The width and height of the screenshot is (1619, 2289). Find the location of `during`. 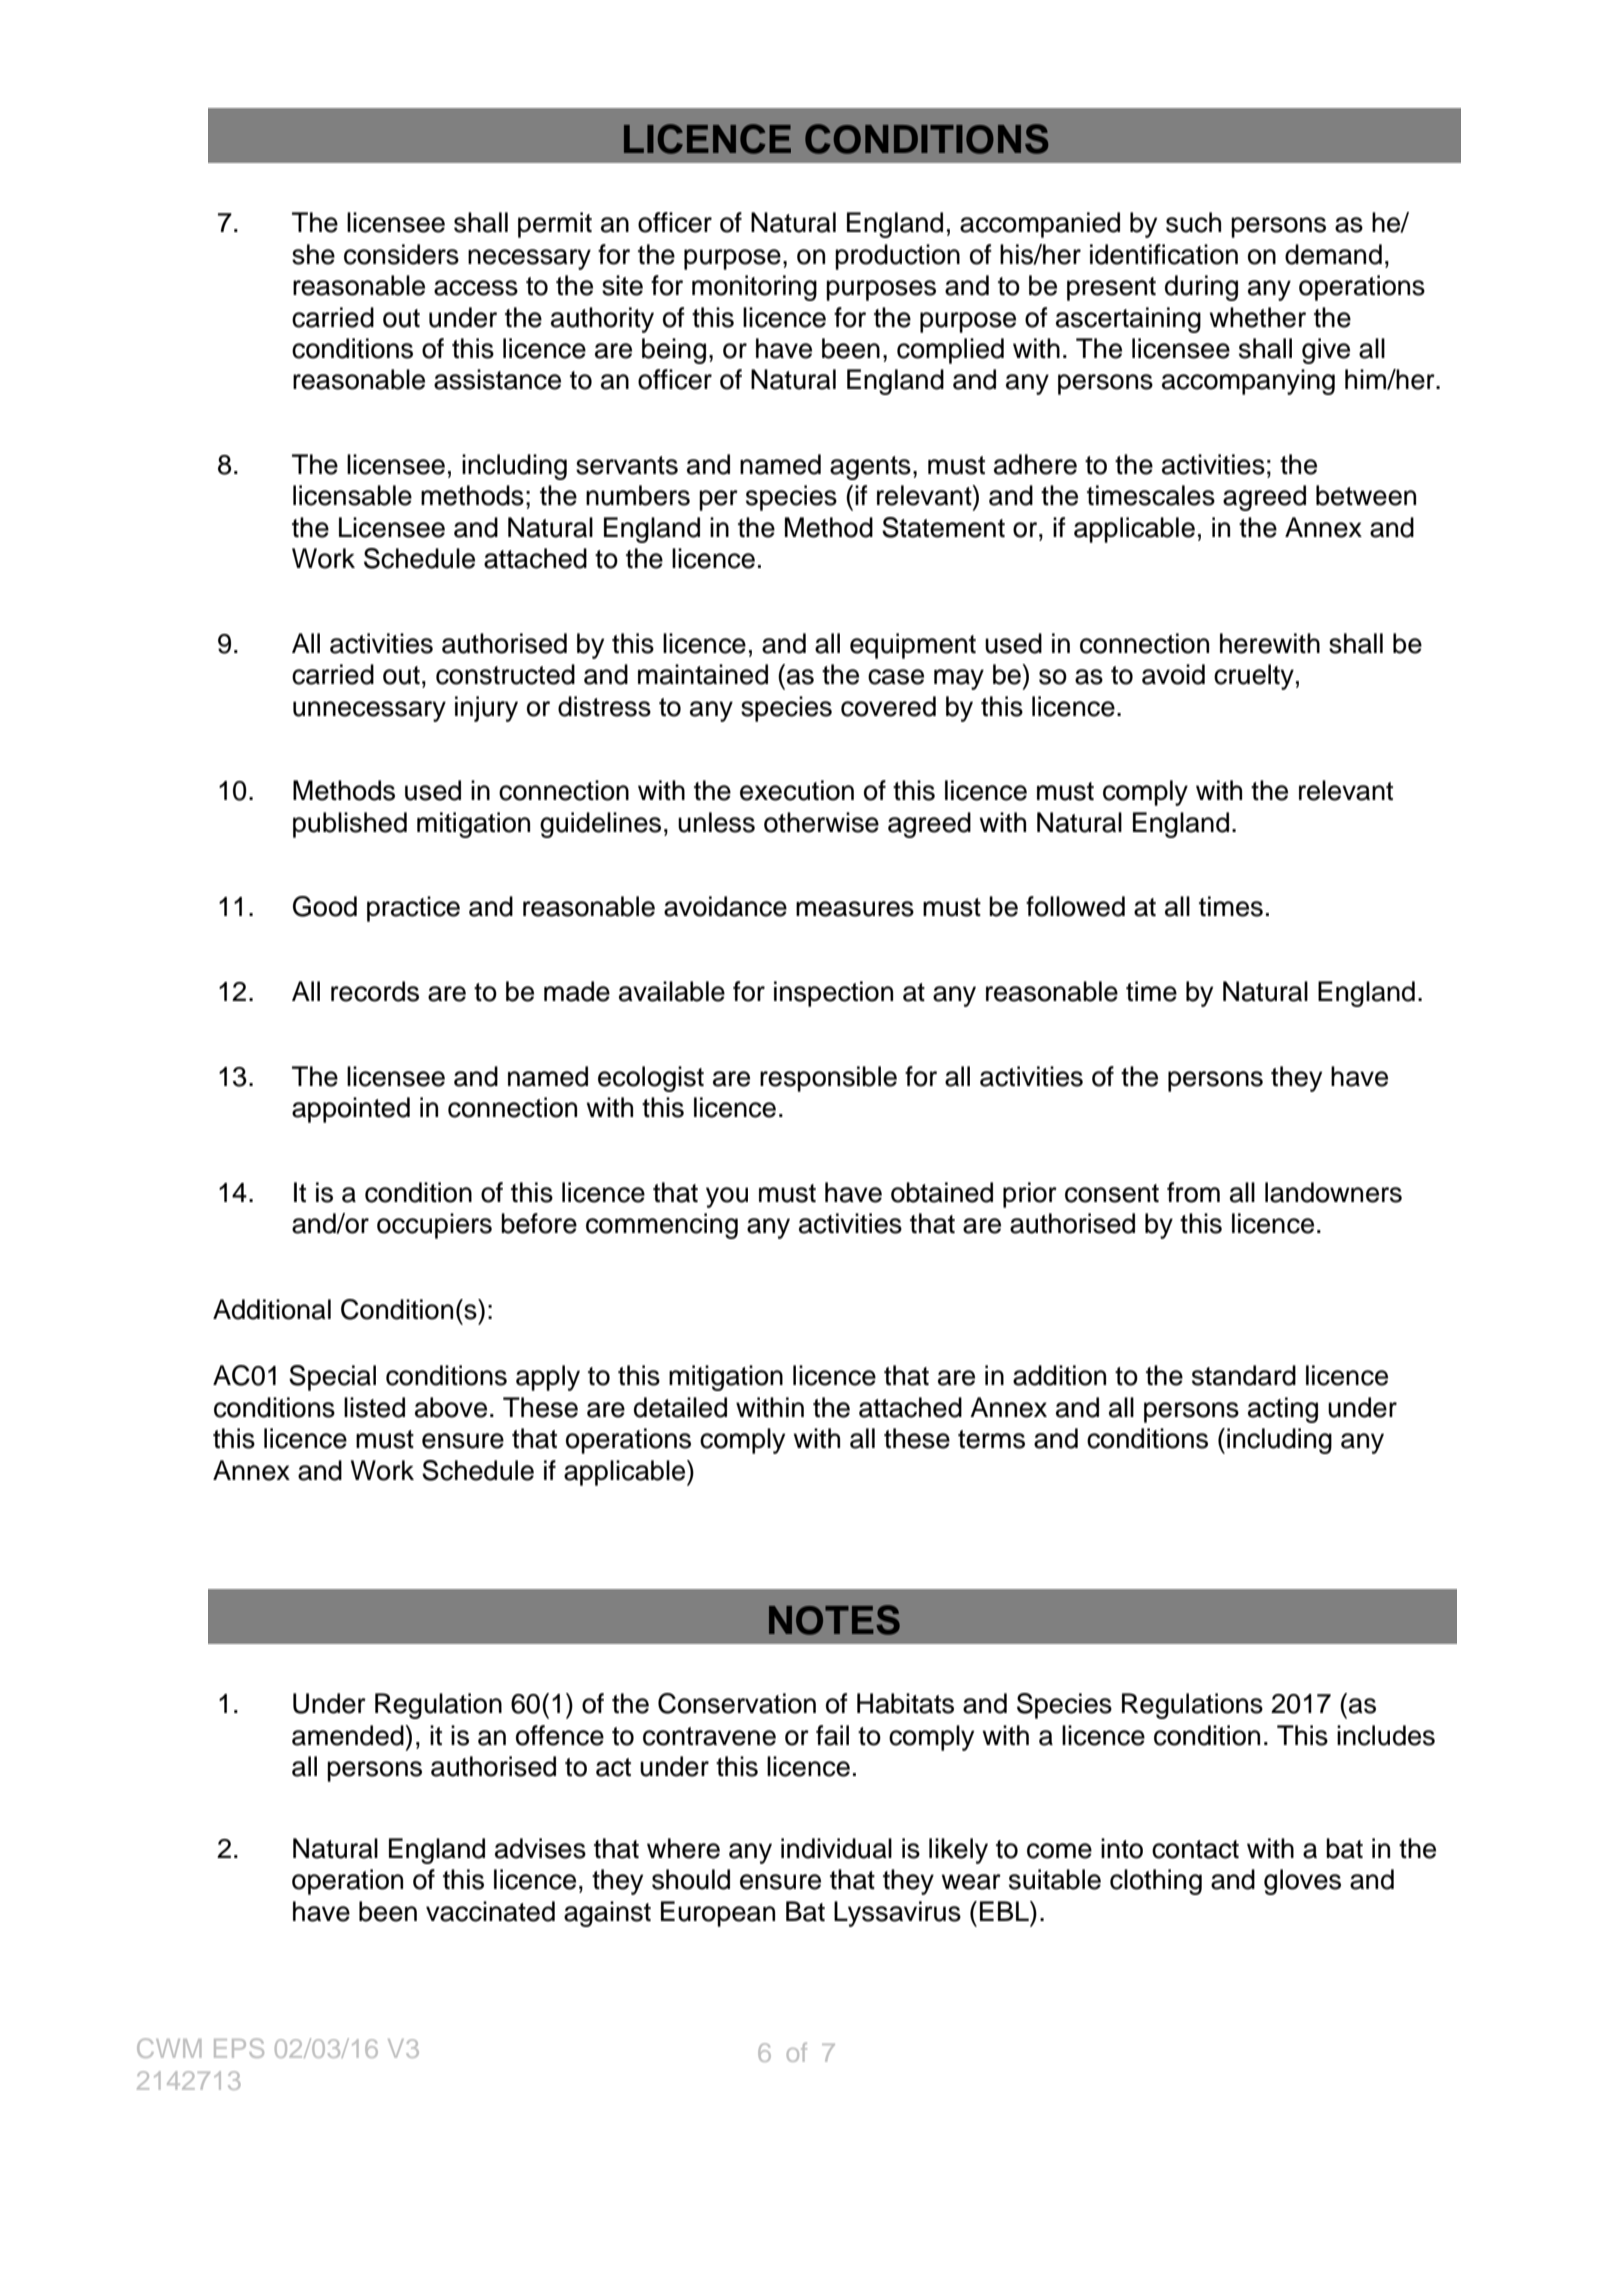

during is located at coordinates (1201, 288).
